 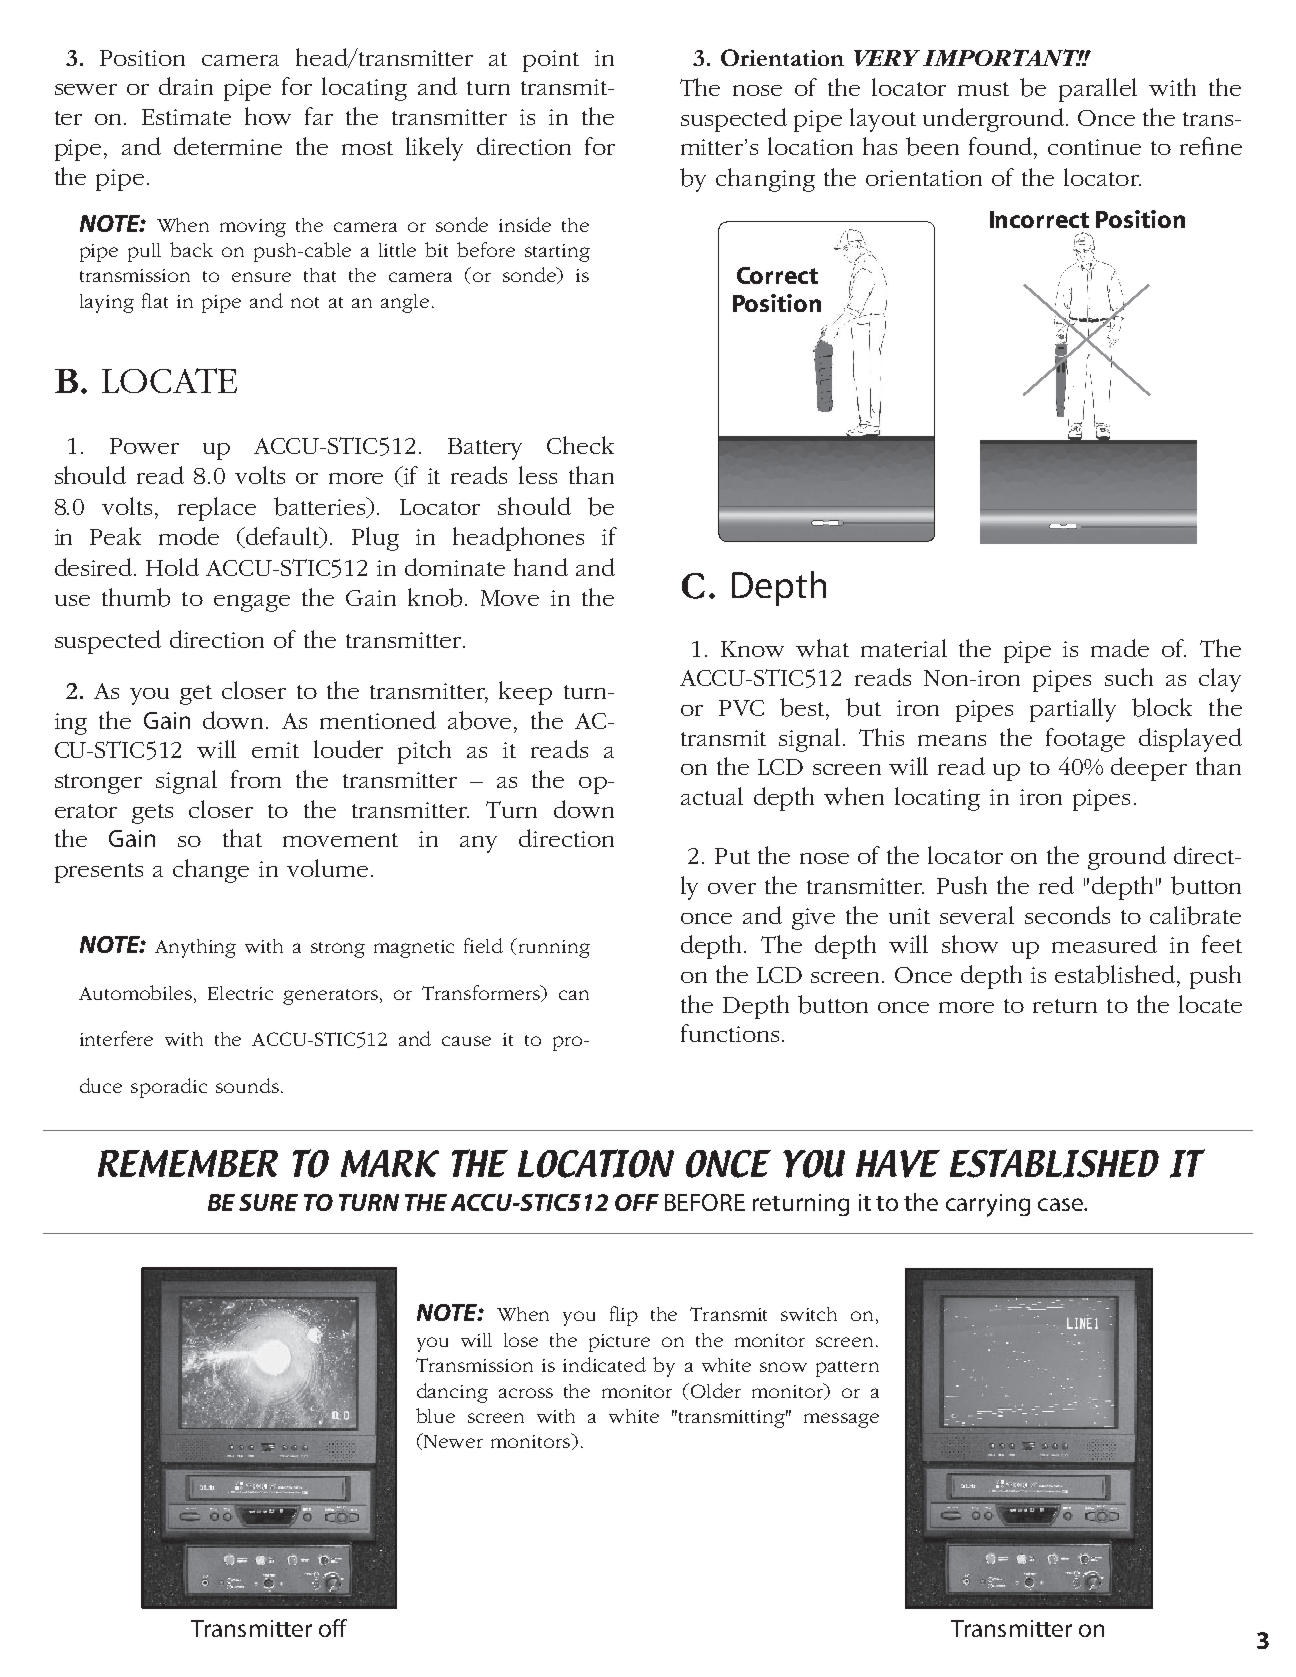 I want to click on actual, so click(x=712, y=796).
